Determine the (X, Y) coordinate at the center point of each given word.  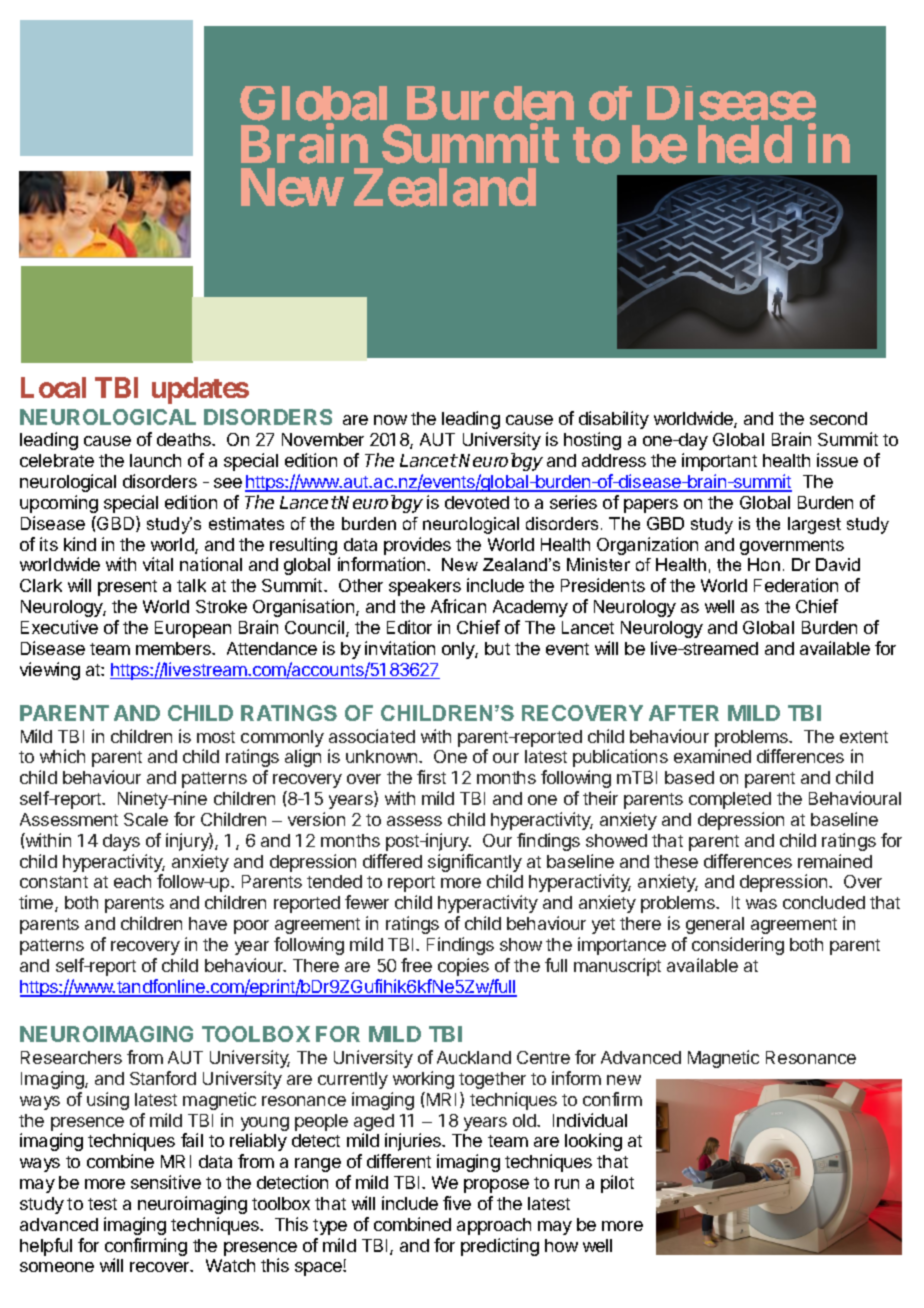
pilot (617, 1184)
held (745, 144)
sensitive (166, 1182)
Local (53, 387)
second (838, 418)
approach (494, 1226)
